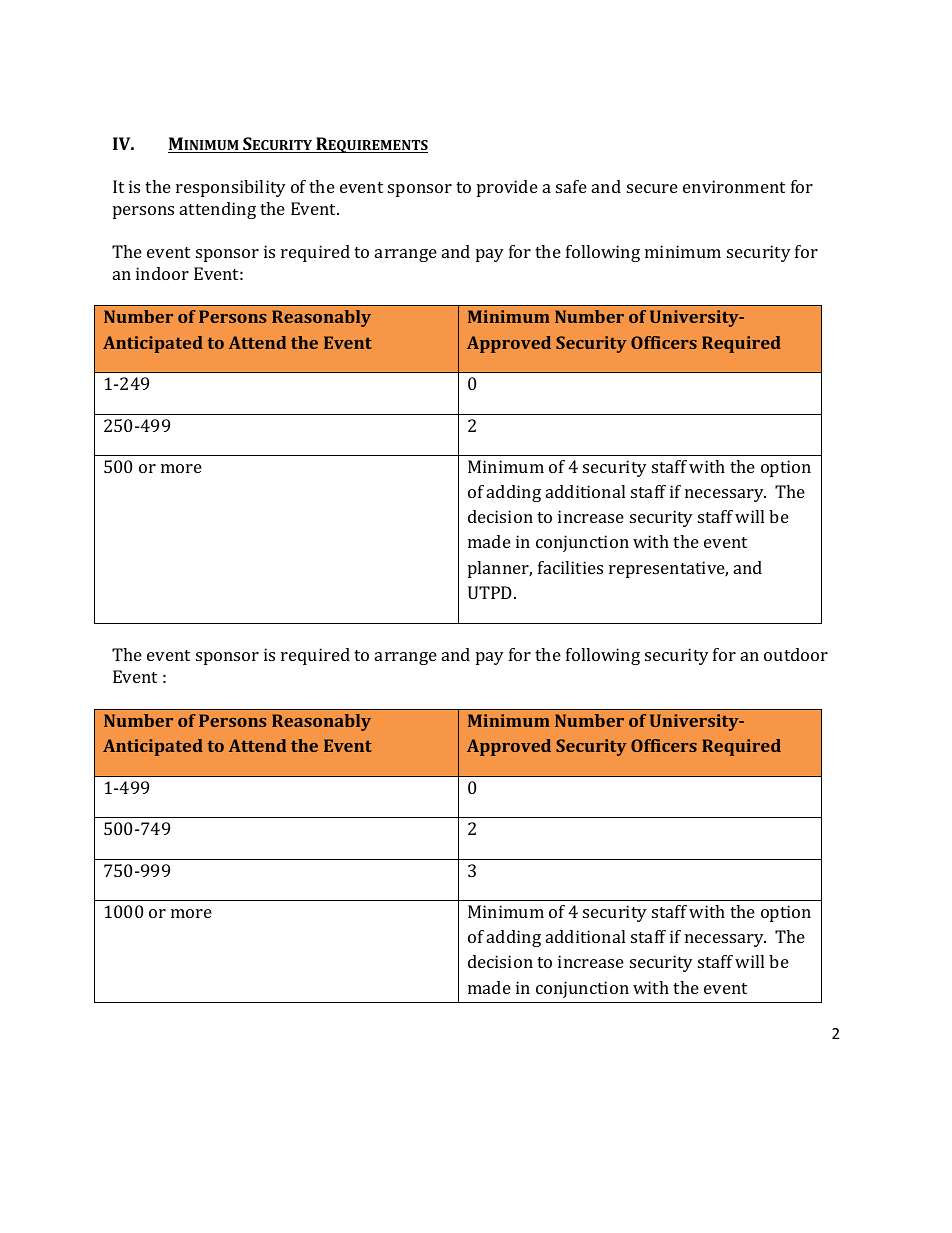 Image resolution: width=952 pixels, height=1233 pixels. Describe the element at coordinates (571, 186) in the screenshot. I see `safe` at that location.
